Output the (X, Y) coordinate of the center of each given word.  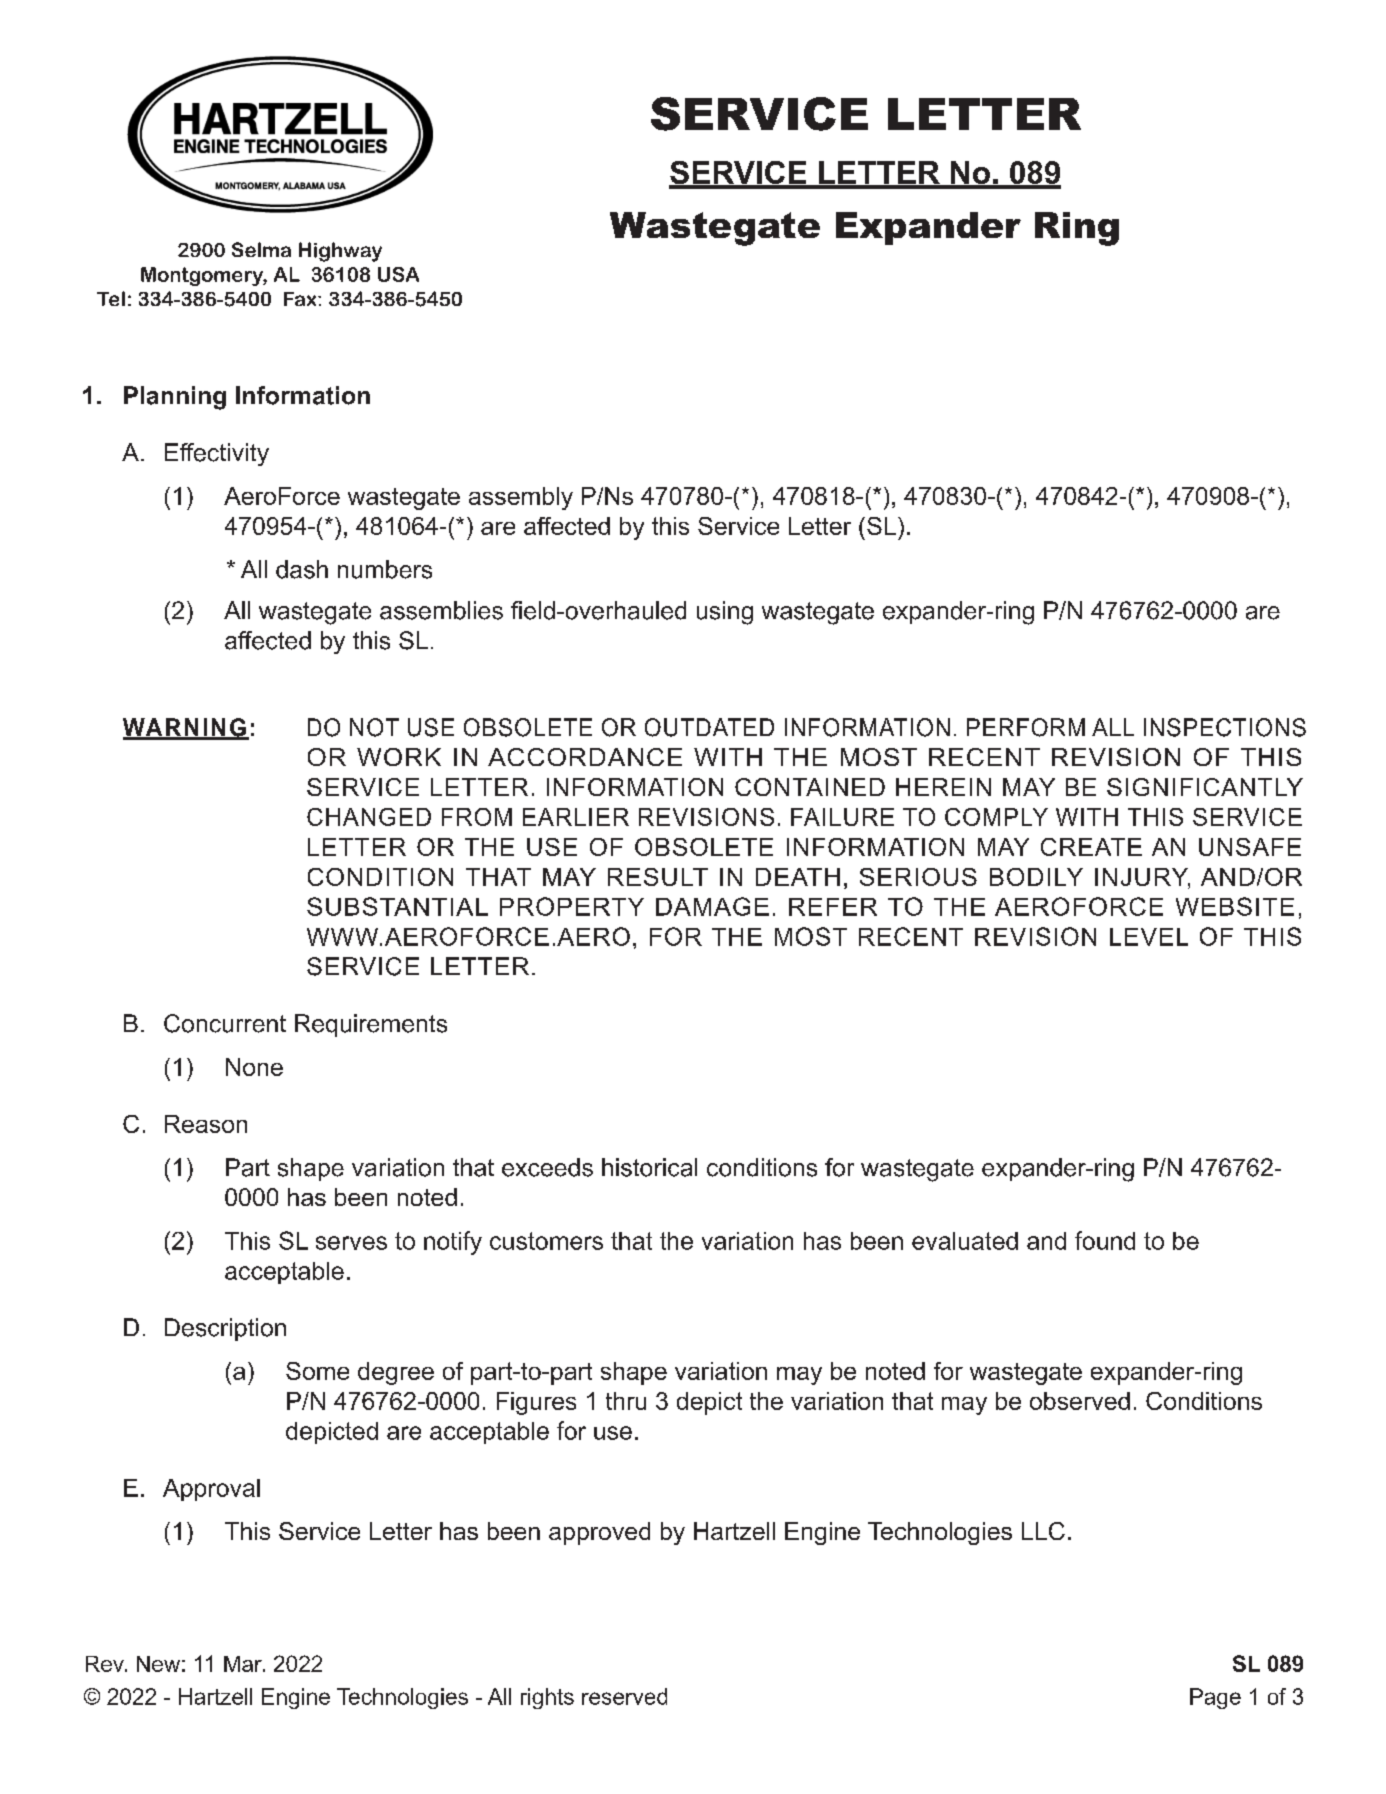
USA (398, 274)
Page (1215, 1698)
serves (351, 1243)
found (1105, 1240)
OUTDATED (709, 727)
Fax (301, 299)
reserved (624, 1696)
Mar (244, 1664)
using (725, 613)
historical (649, 1167)
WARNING (185, 728)
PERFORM (1026, 727)
